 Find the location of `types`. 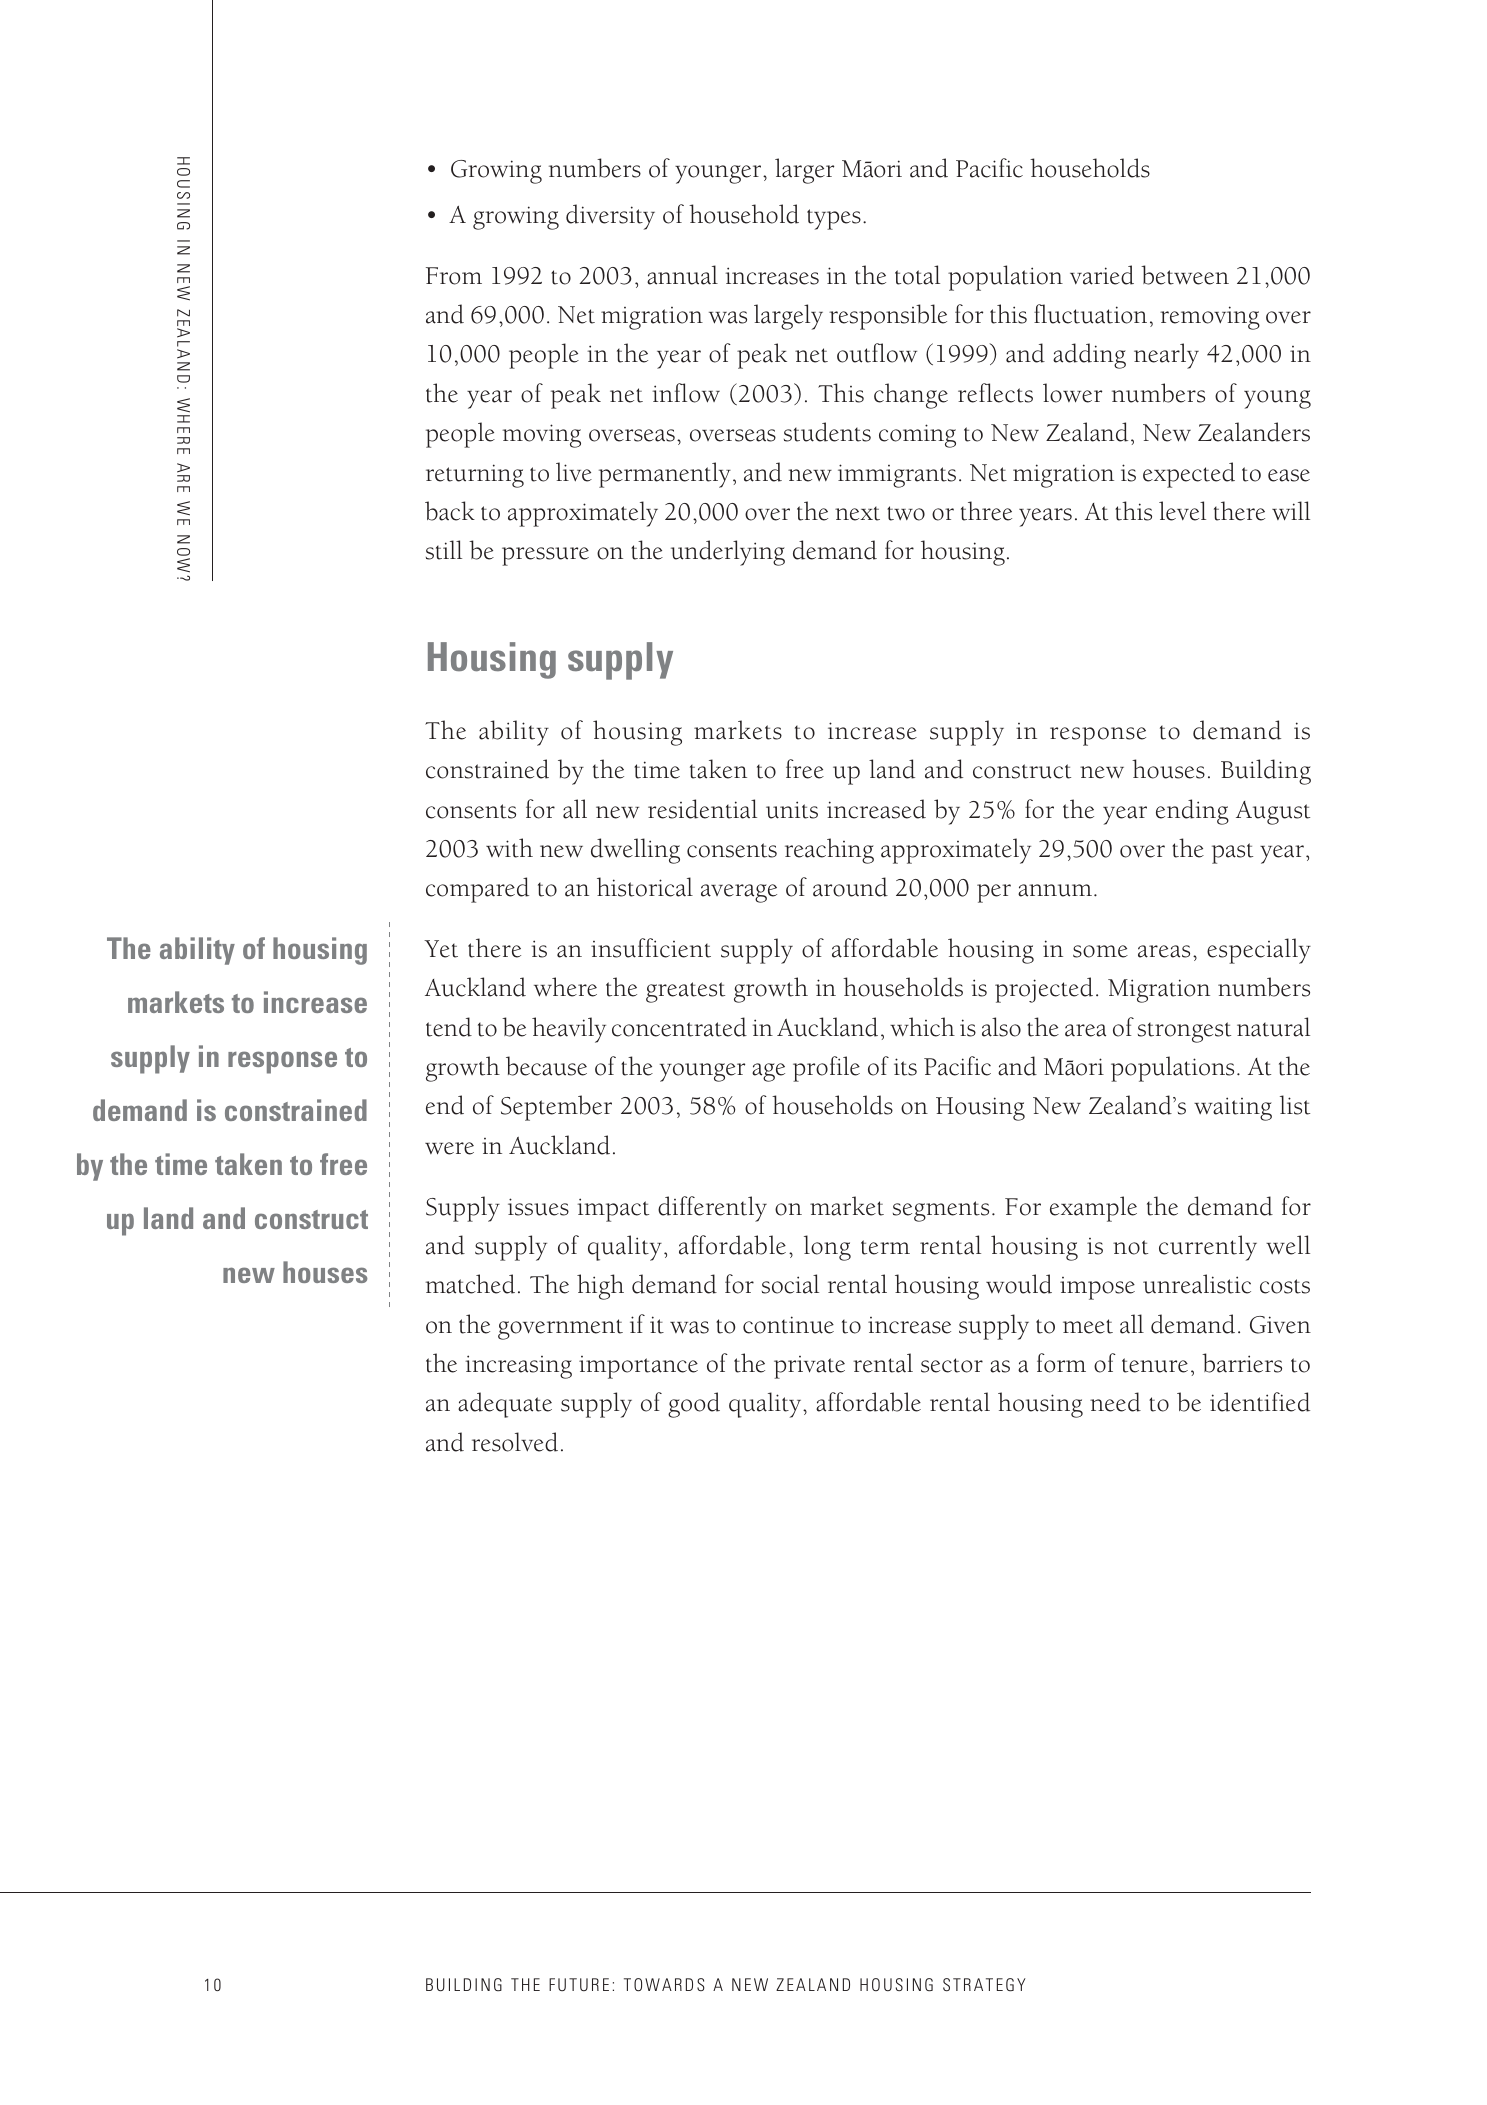

types is located at coordinates (834, 219).
